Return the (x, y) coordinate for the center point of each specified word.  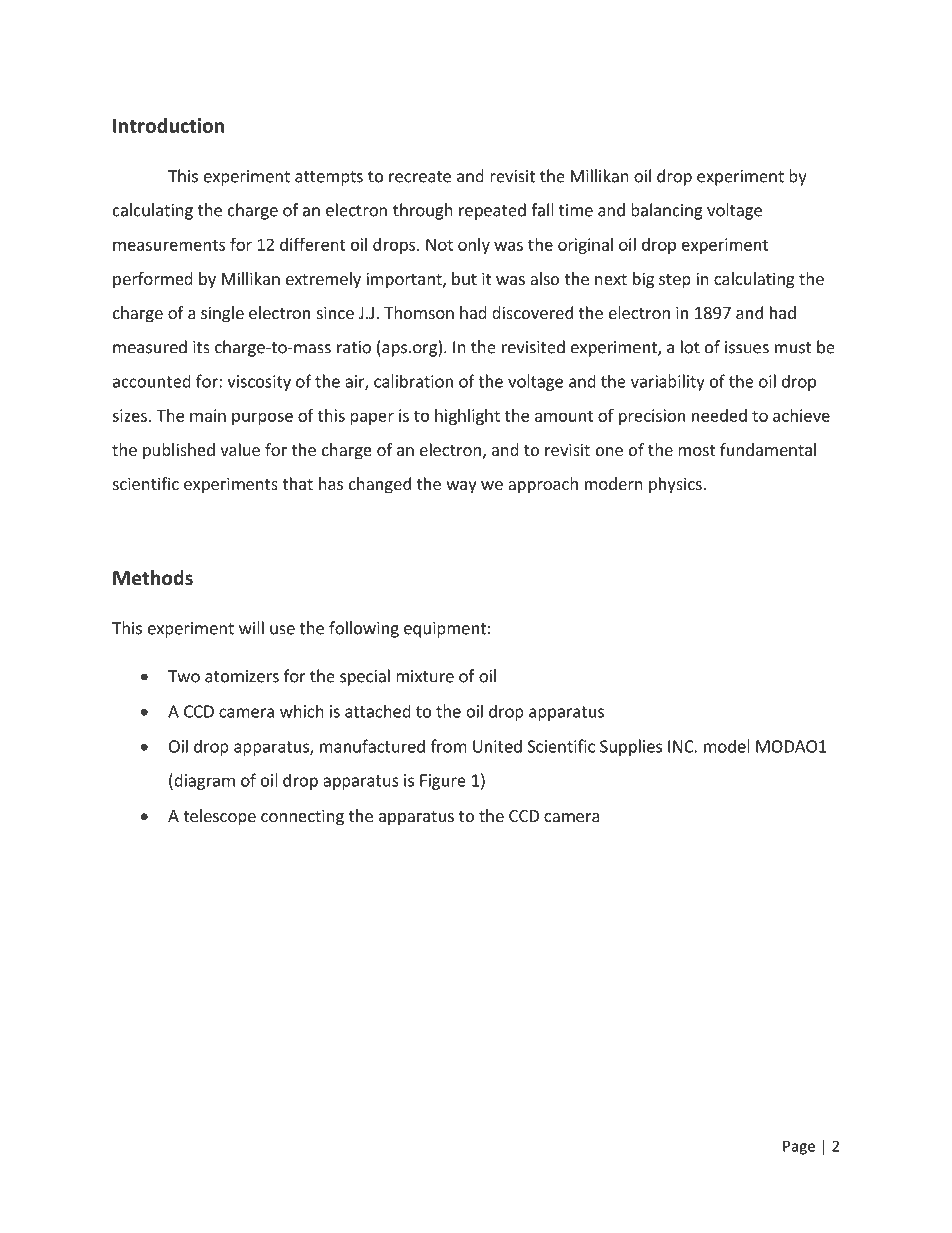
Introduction (168, 125)
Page (799, 1147)
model (727, 746)
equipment (445, 630)
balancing (667, 211)
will (251, 628)
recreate (420, 177)
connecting (302, 817)
